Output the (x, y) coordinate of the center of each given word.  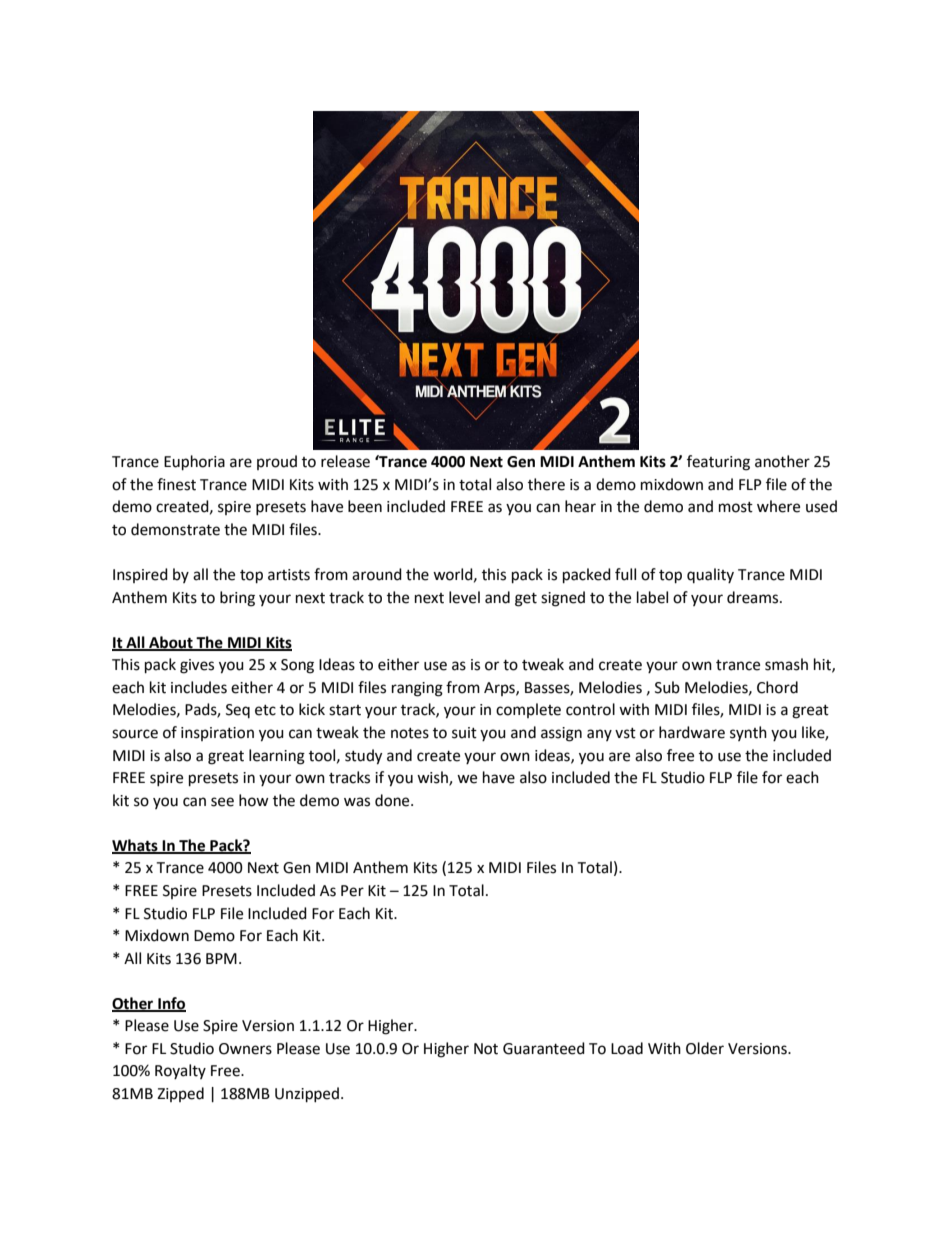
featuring (718, 463)
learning (277, 757)
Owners (245, 1049)
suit (464, 733)
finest (176, 484)
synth (748, 733)
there (546, 484)
